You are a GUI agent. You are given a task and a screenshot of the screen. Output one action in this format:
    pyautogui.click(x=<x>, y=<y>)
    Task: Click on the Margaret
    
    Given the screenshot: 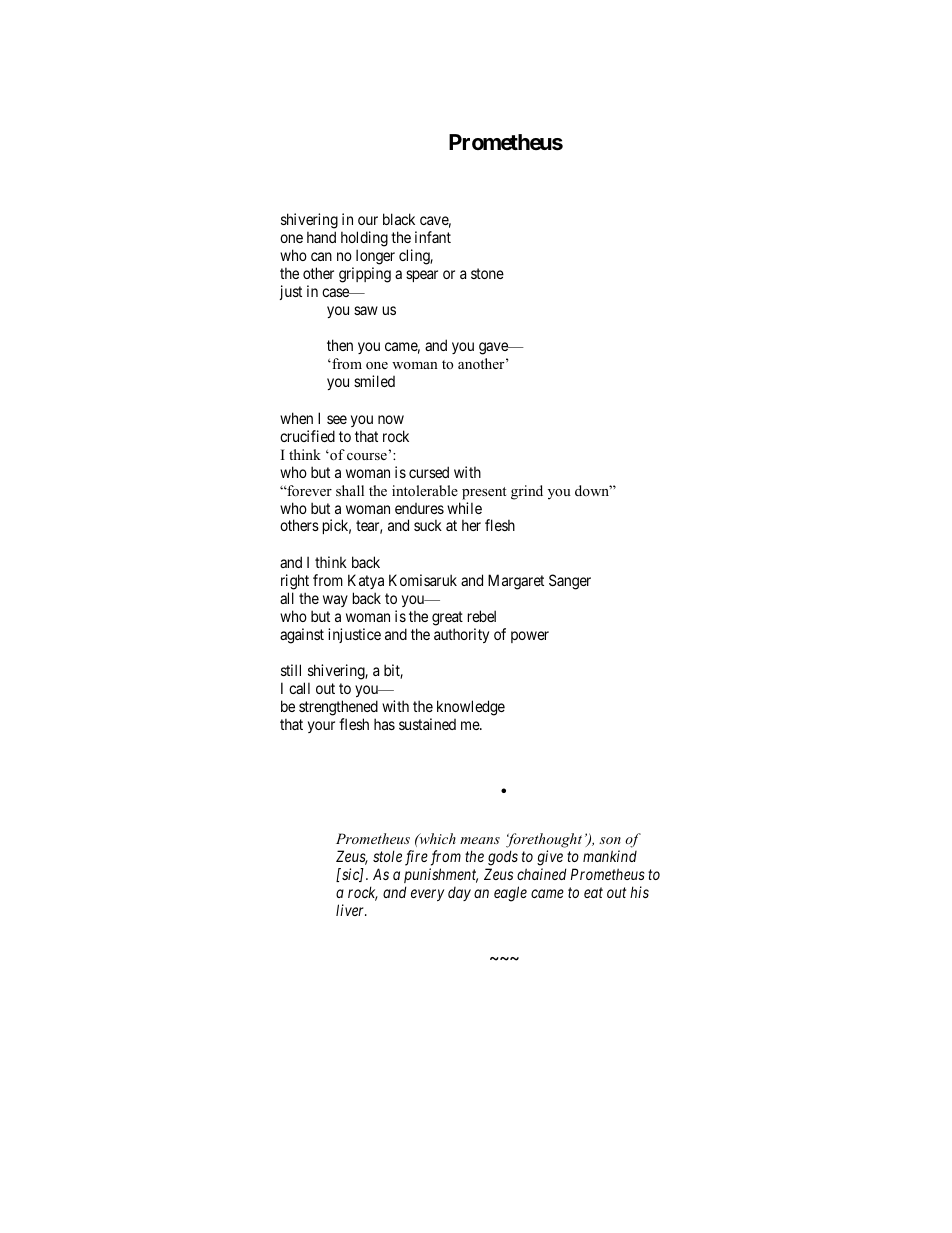 What is the action you would take?
    pyautogui.click(x=516, y=582)
